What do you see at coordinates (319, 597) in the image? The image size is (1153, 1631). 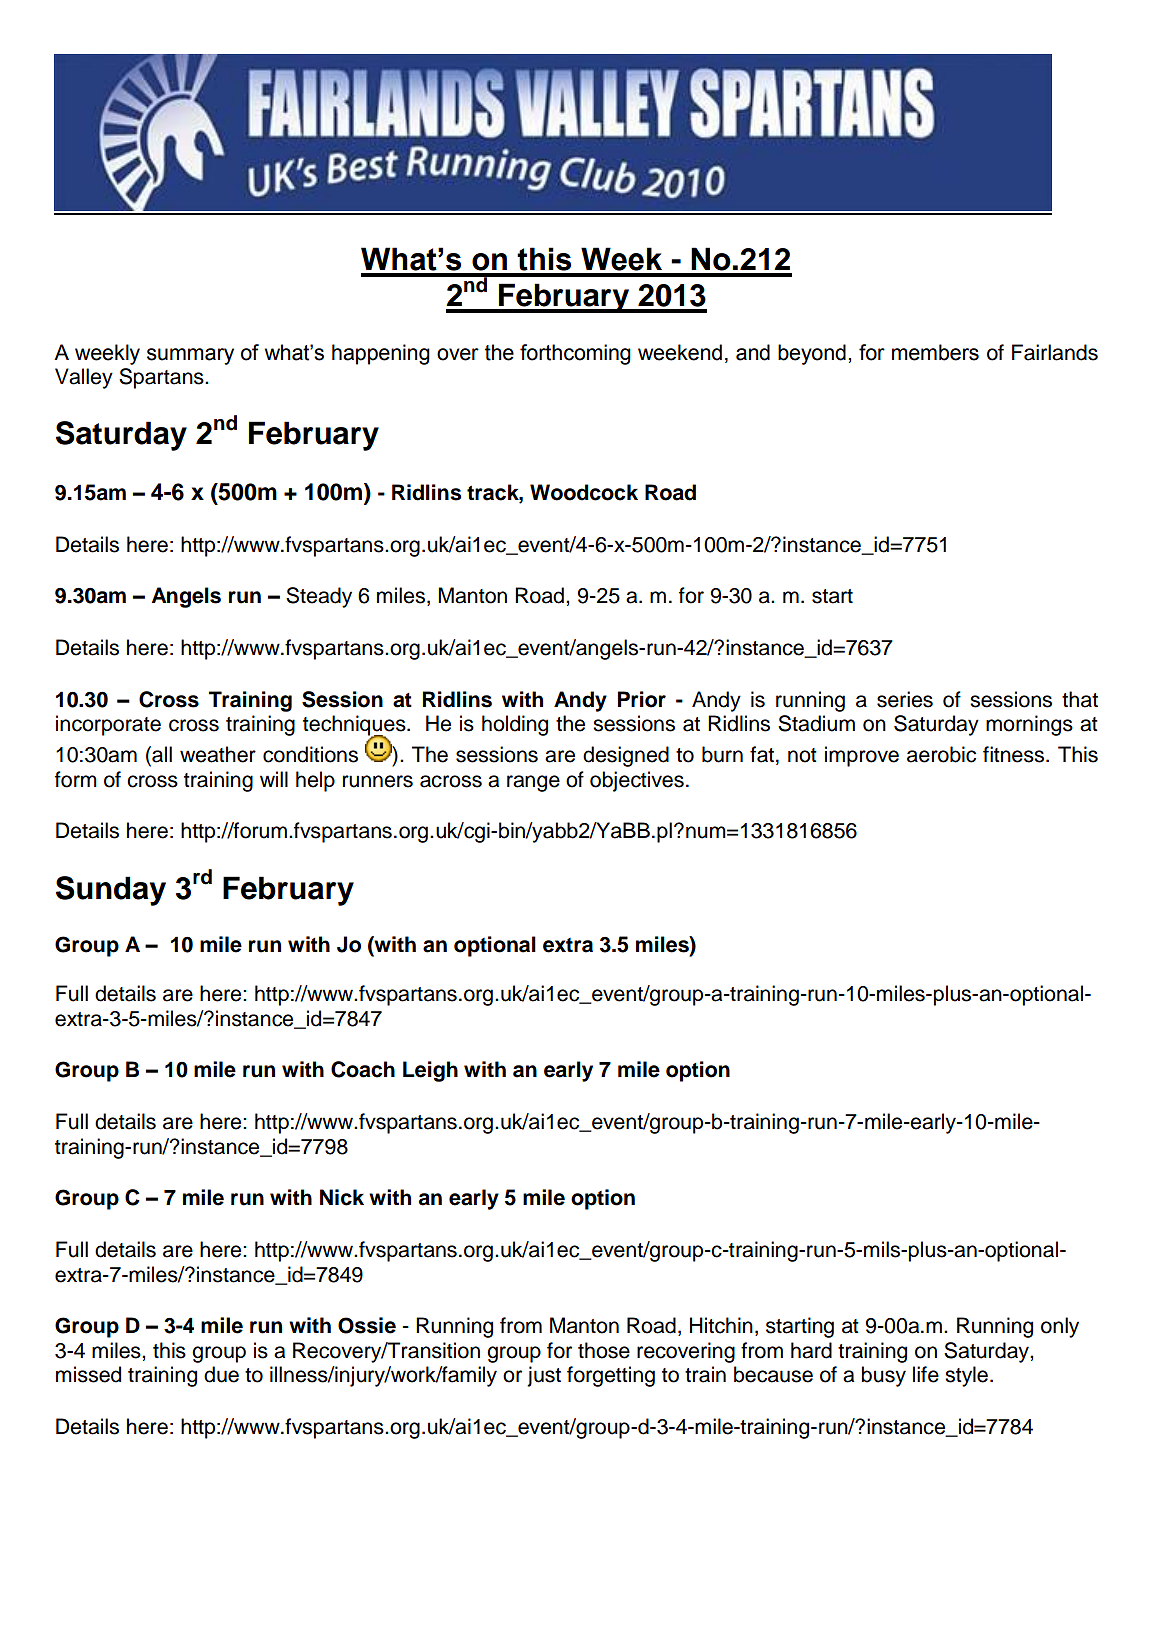 I see `Steady` at bounding box center [319, 597].
